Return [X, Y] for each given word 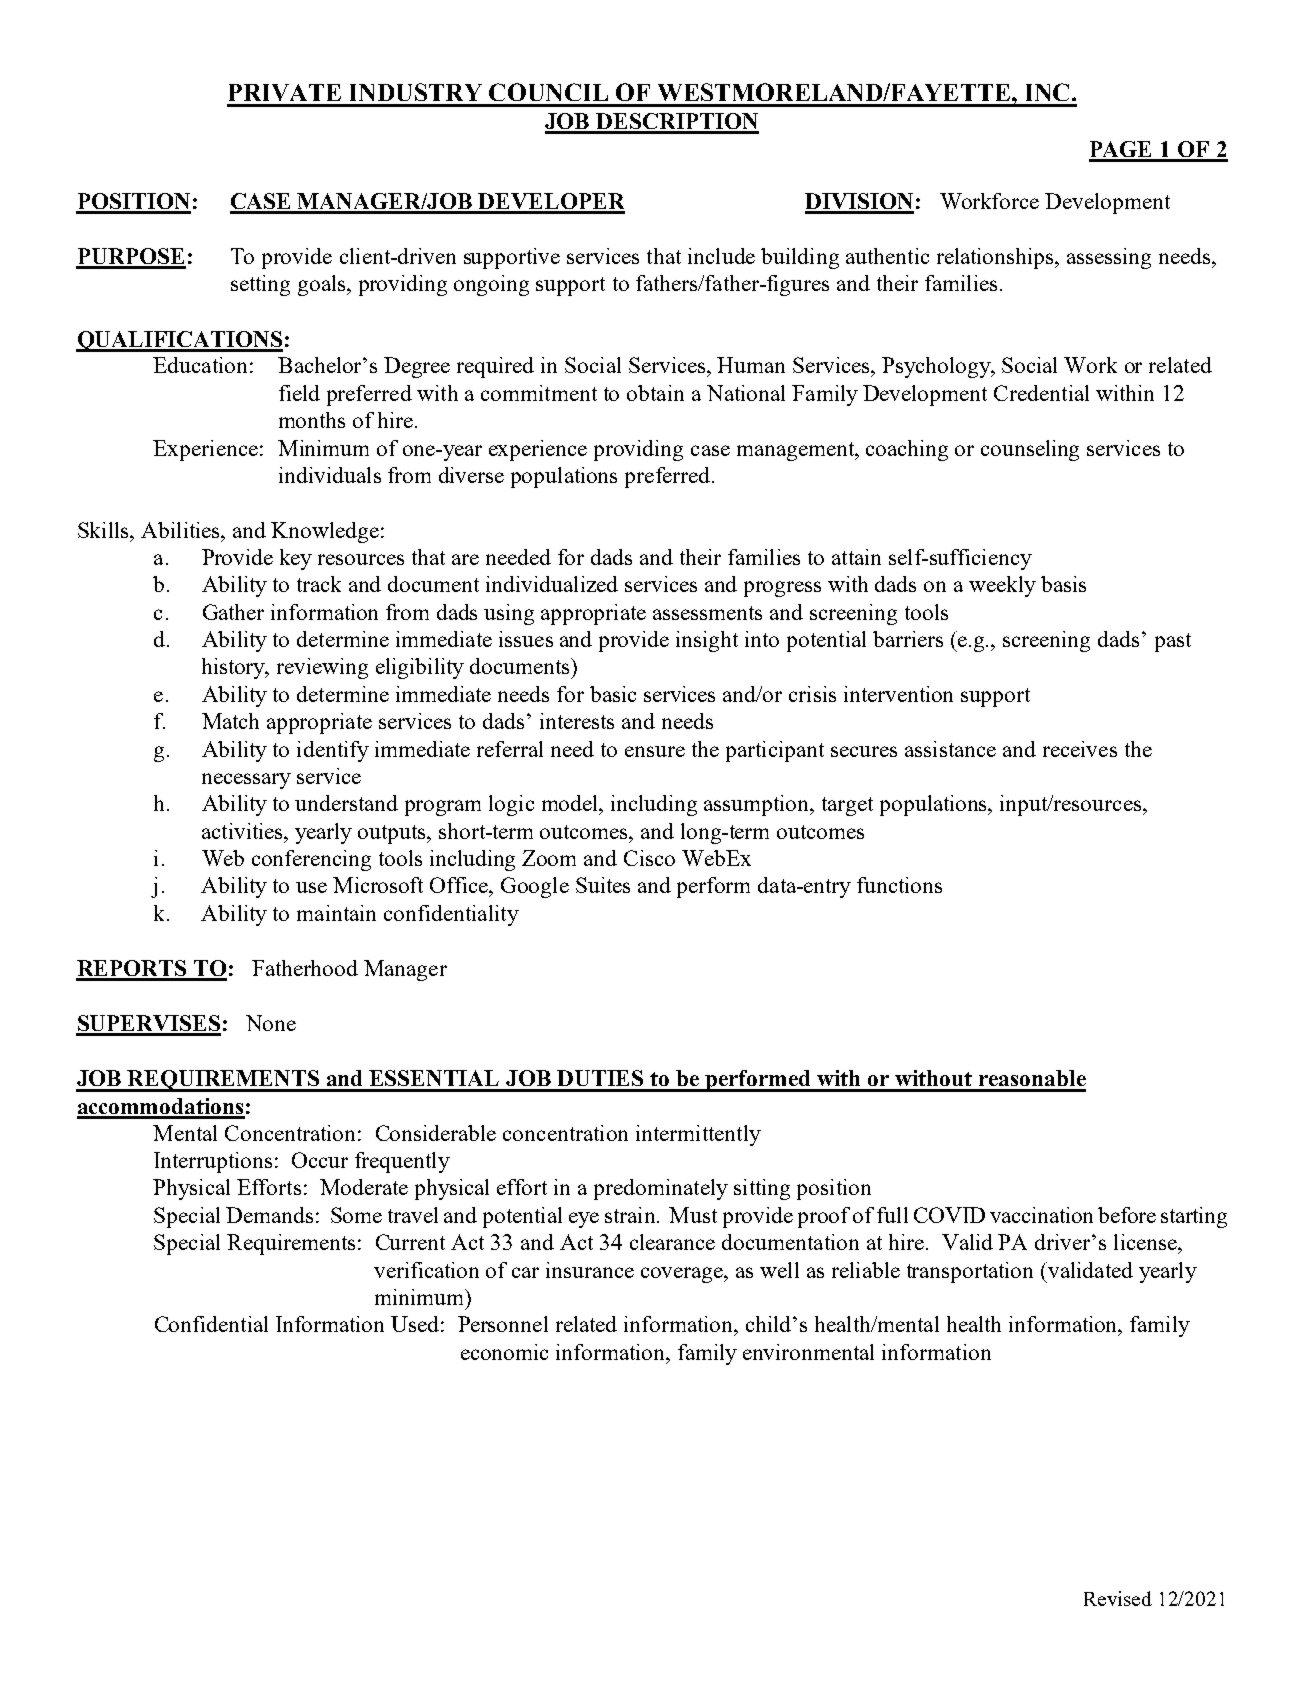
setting [260, 285]
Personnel [503, 1324]
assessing [1109, 258]
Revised [1118, 1598]
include [721, 256]
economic [504, 1352]
